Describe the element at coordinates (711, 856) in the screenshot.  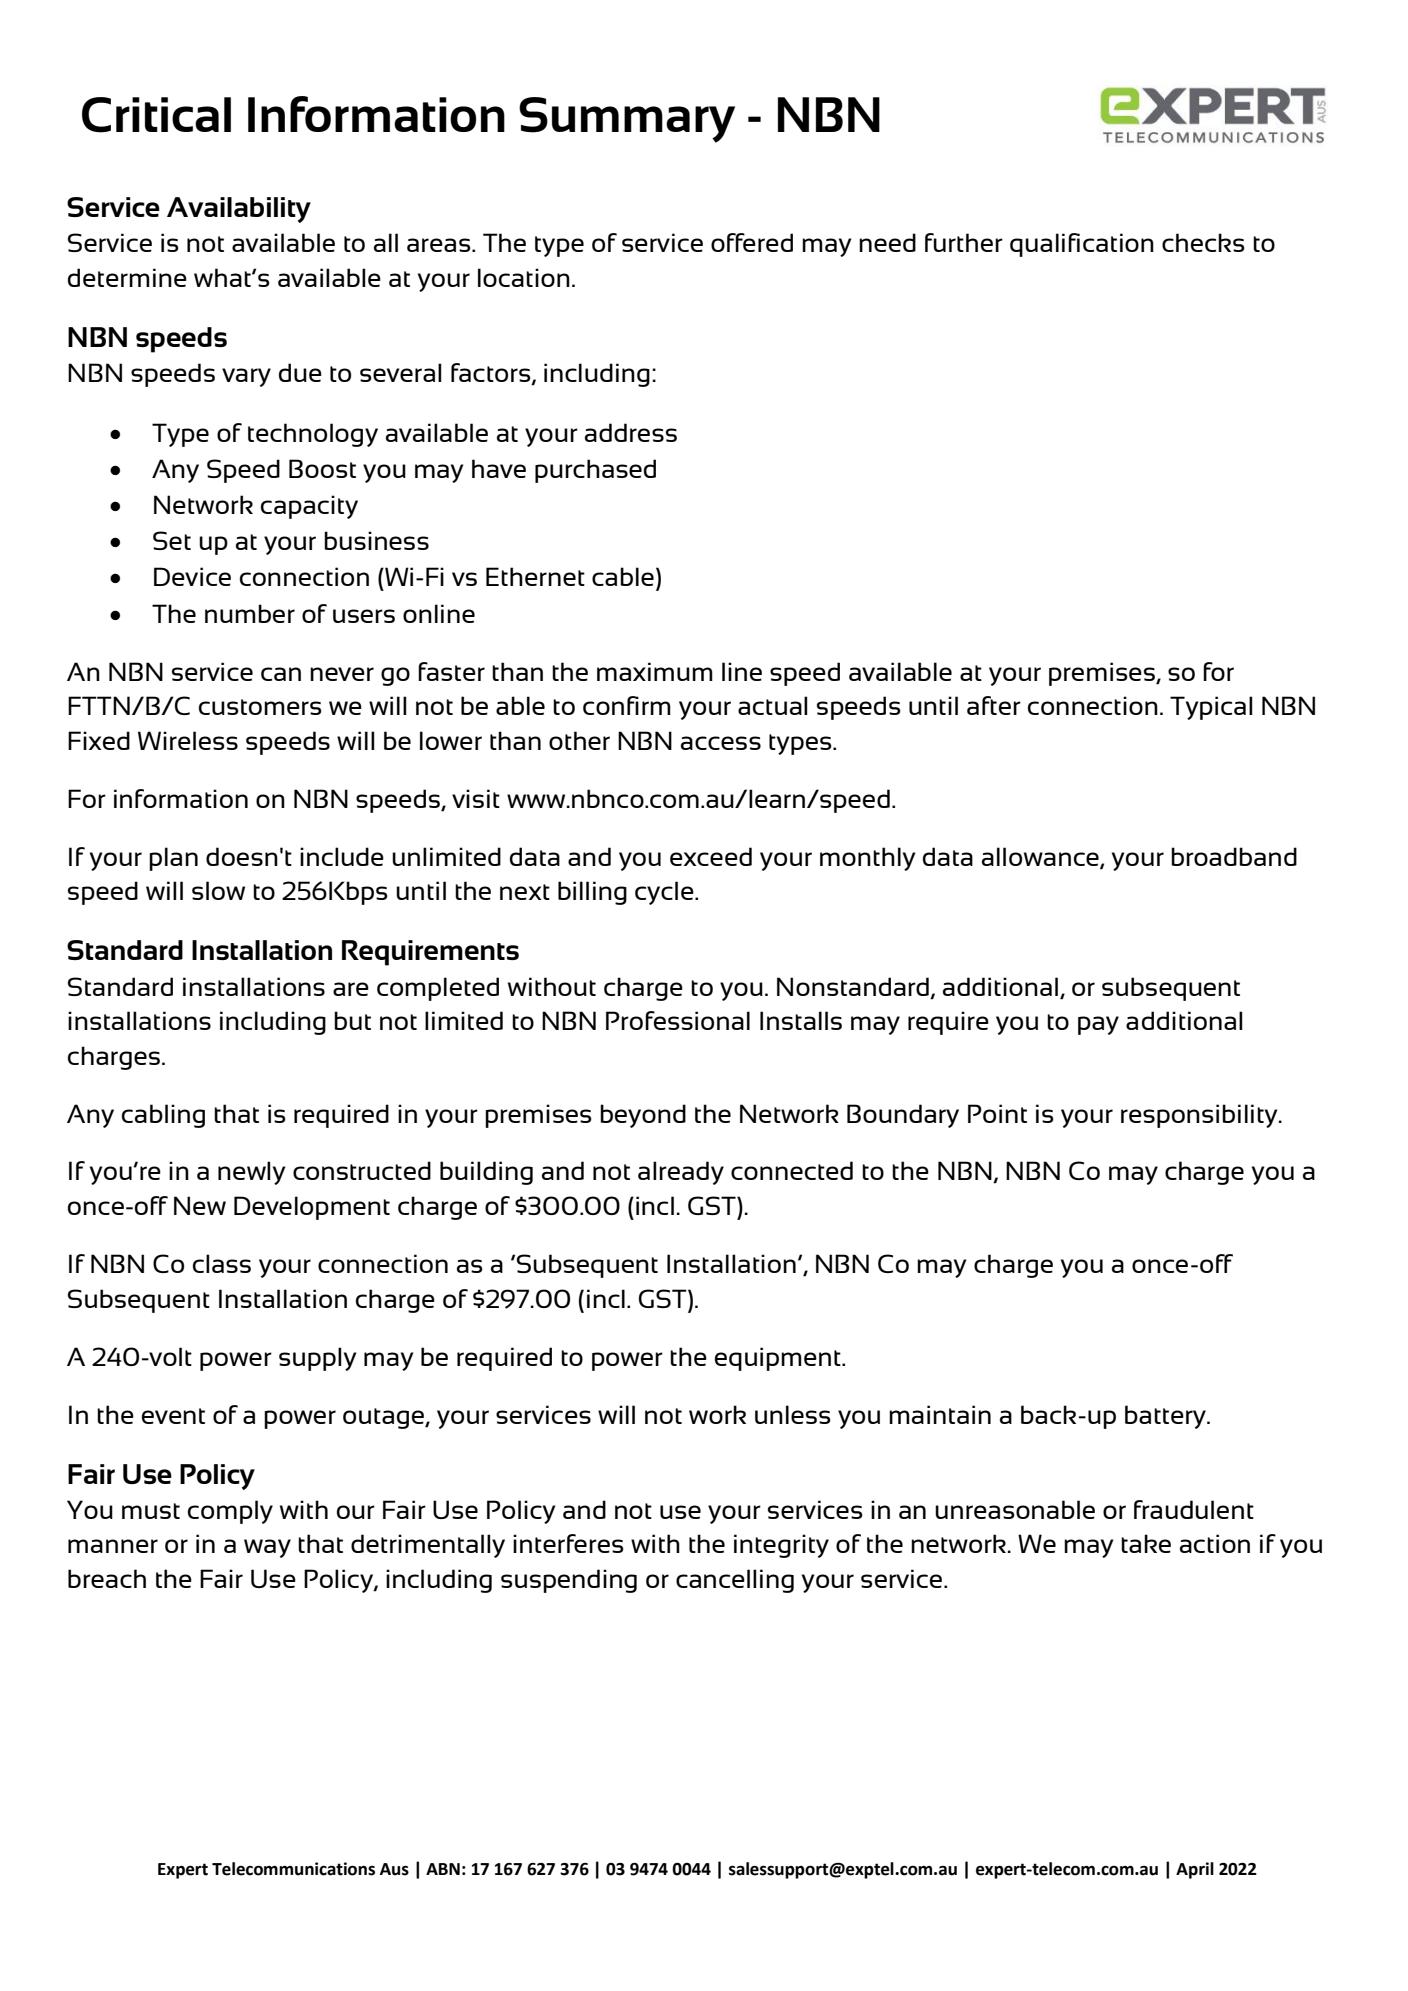
I see `exceed` at that location.
